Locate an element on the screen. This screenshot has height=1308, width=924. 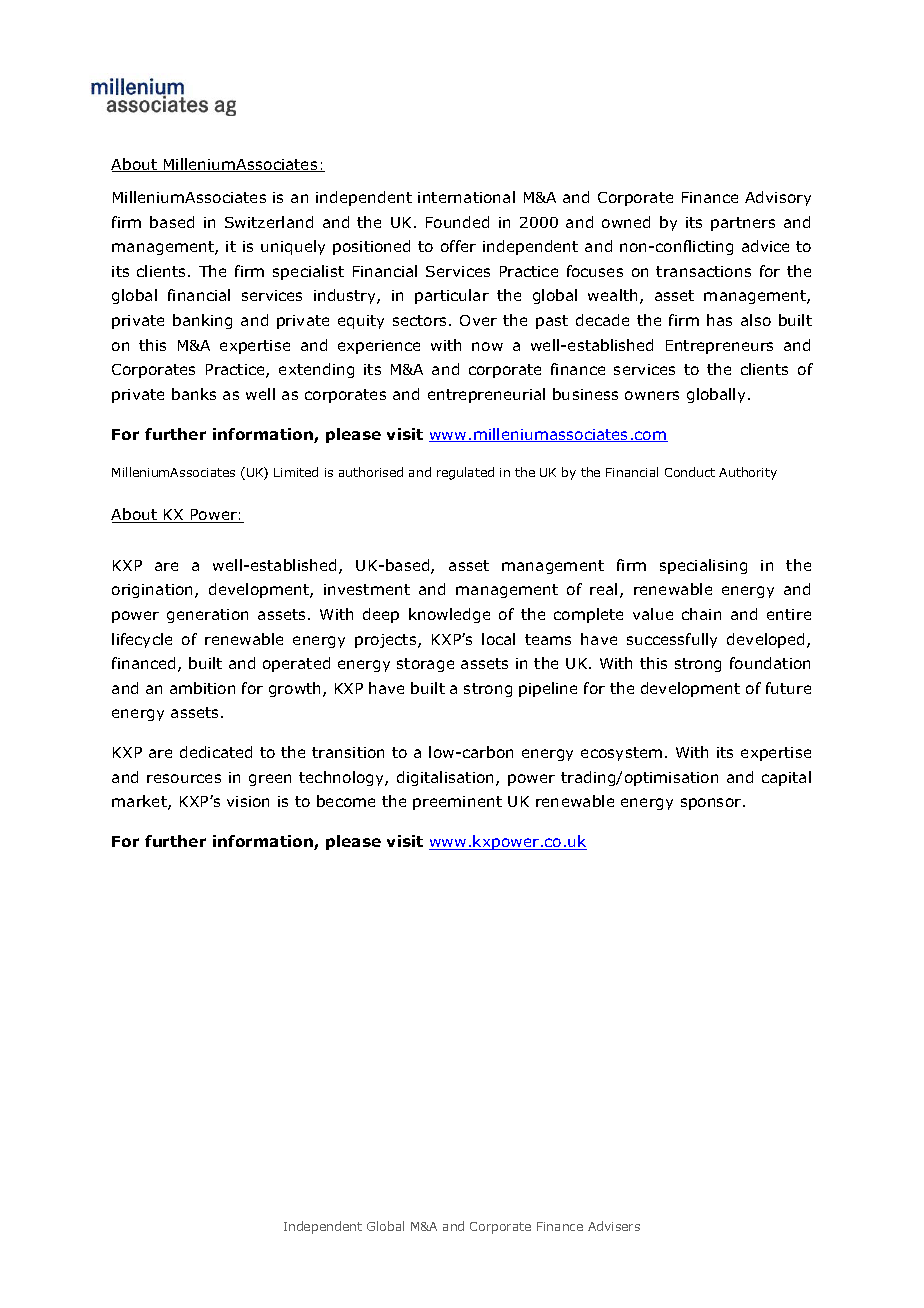
Switzerland is located at coordinates (269, 222).
